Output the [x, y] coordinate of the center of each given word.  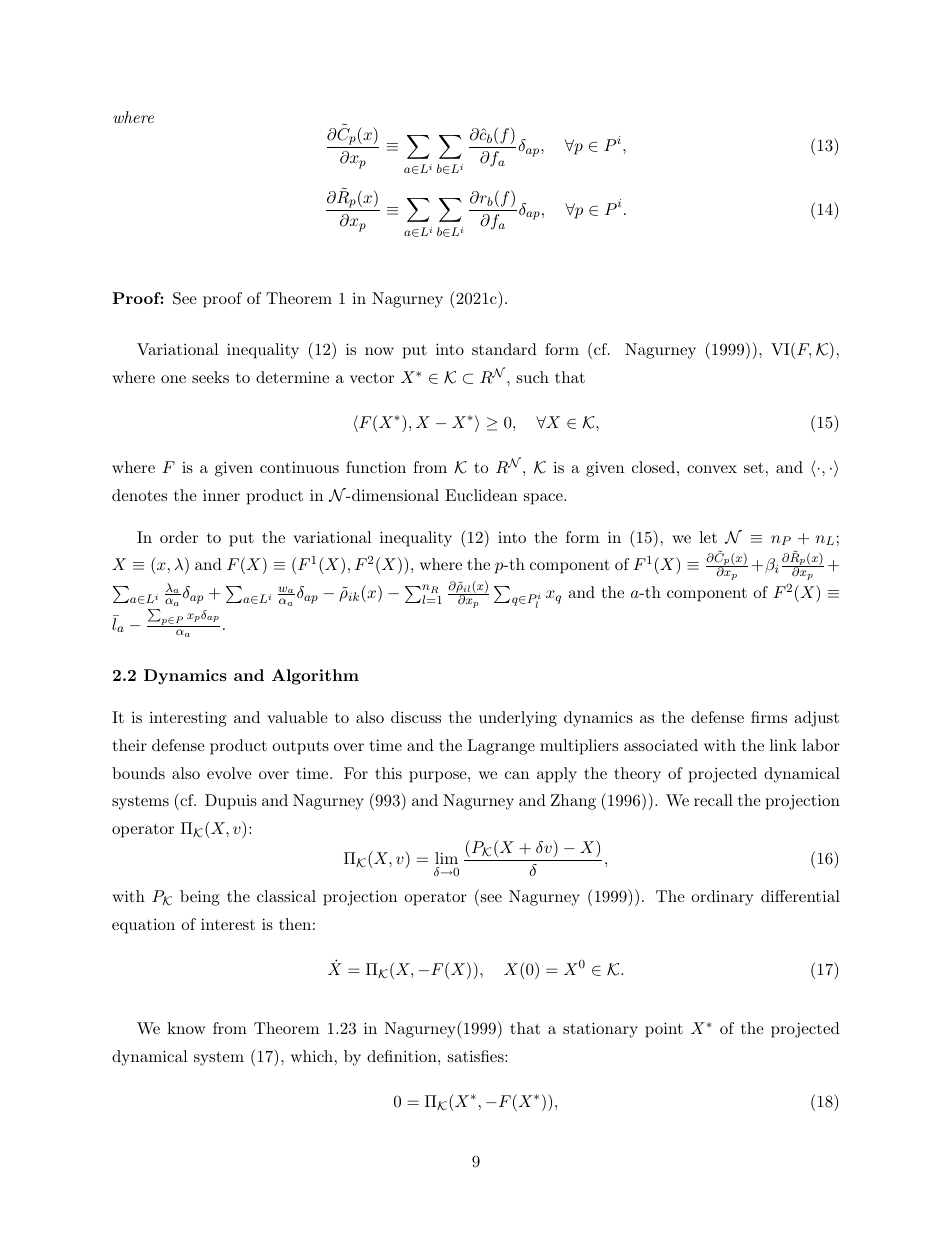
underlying [518, 719]
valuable [297, 717]
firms [769, 717]
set [754, 467]
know [186, 1028]
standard [504, 349]
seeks [210, 377]
